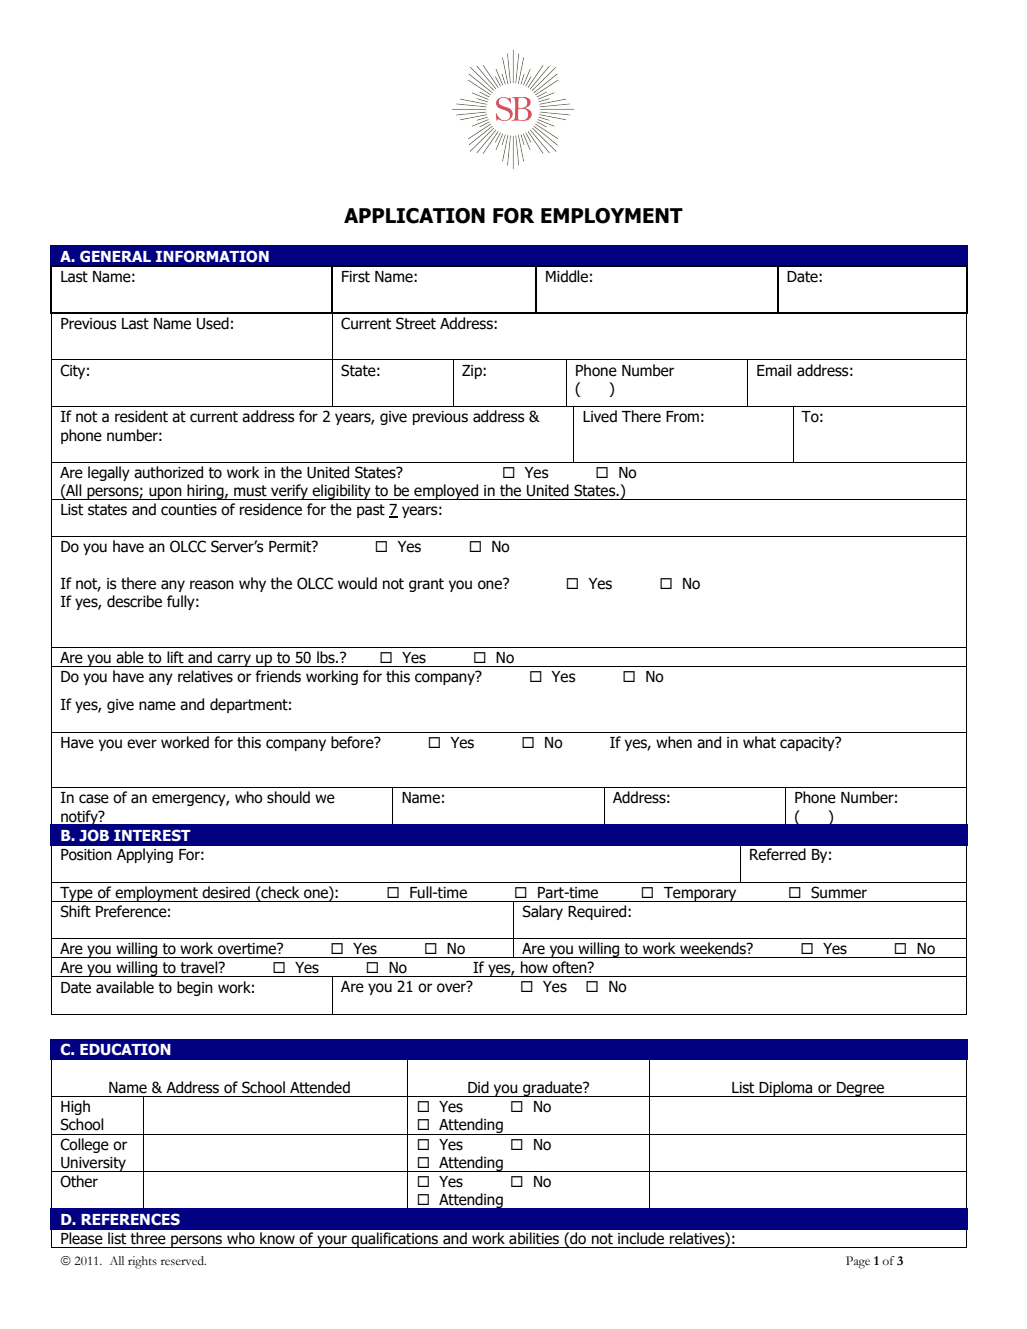 This screenshot has width=1027, height=1329. What do you see at coordinates (353, 742) in the screenshot?
I see `before` at bounding box center [353, 742].
